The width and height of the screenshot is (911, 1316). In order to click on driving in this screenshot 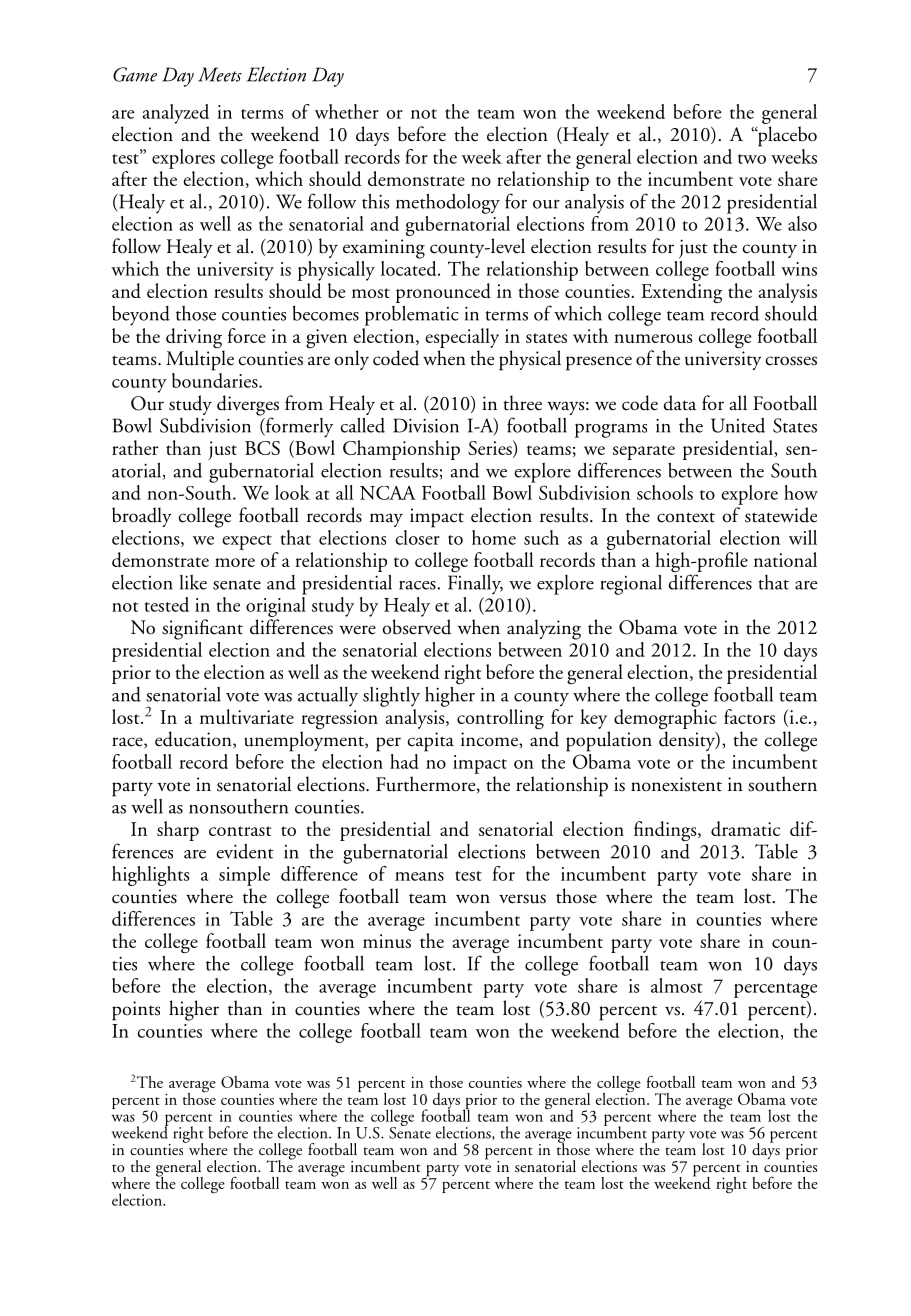, I will do `click(195, 339)`.
